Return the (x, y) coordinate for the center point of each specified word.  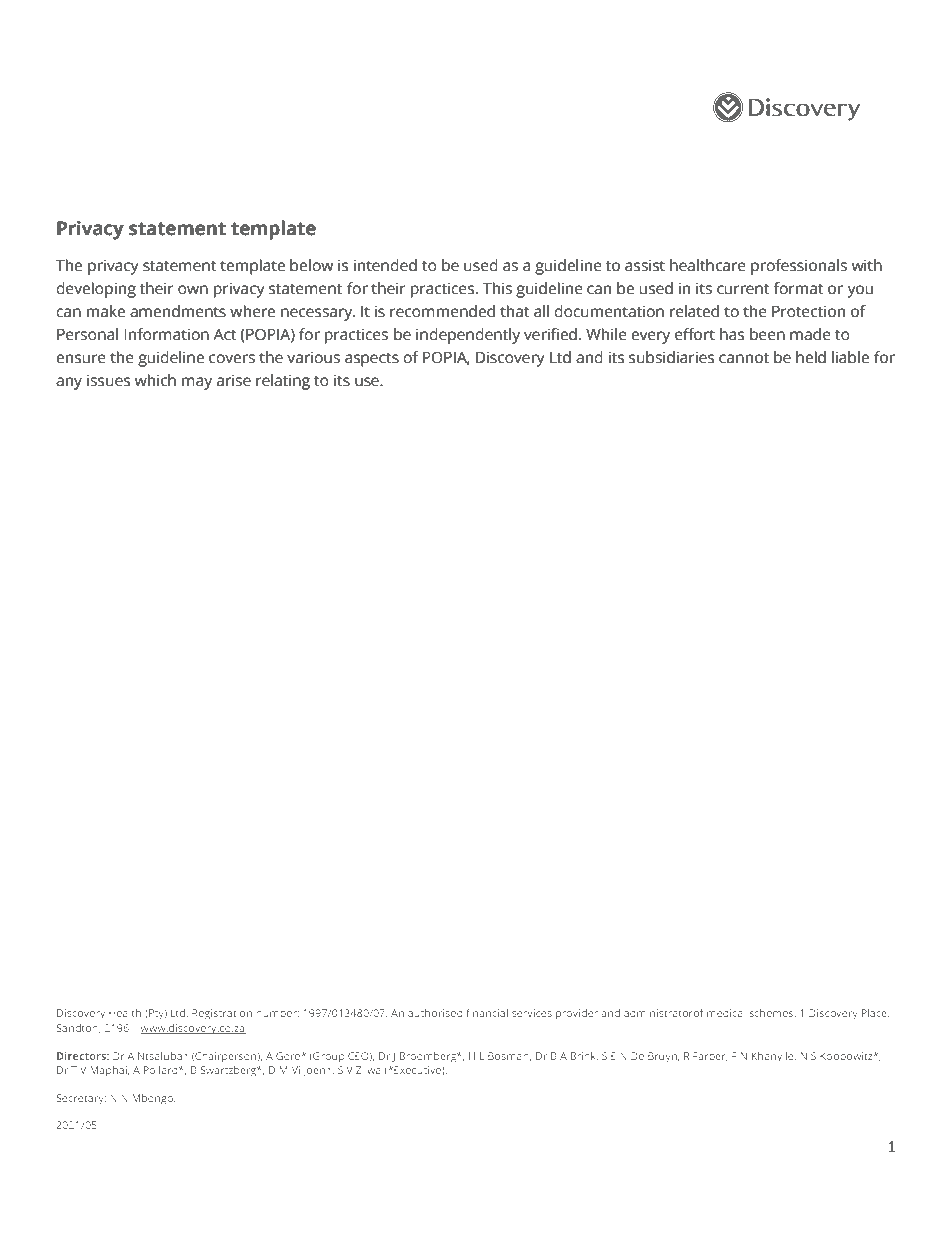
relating (283, 382)
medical (726, 1013)
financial (487, 1013)
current (743, 289)
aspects (372, 360)
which (155, 380)
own (193, 290)
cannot (744, 358)
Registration (222, 1014)
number (277, 1013)
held (811, 357)
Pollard (162, 1070)
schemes (773, 1013)
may (197, 383)
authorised (435, 1013)
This (497, 288)
